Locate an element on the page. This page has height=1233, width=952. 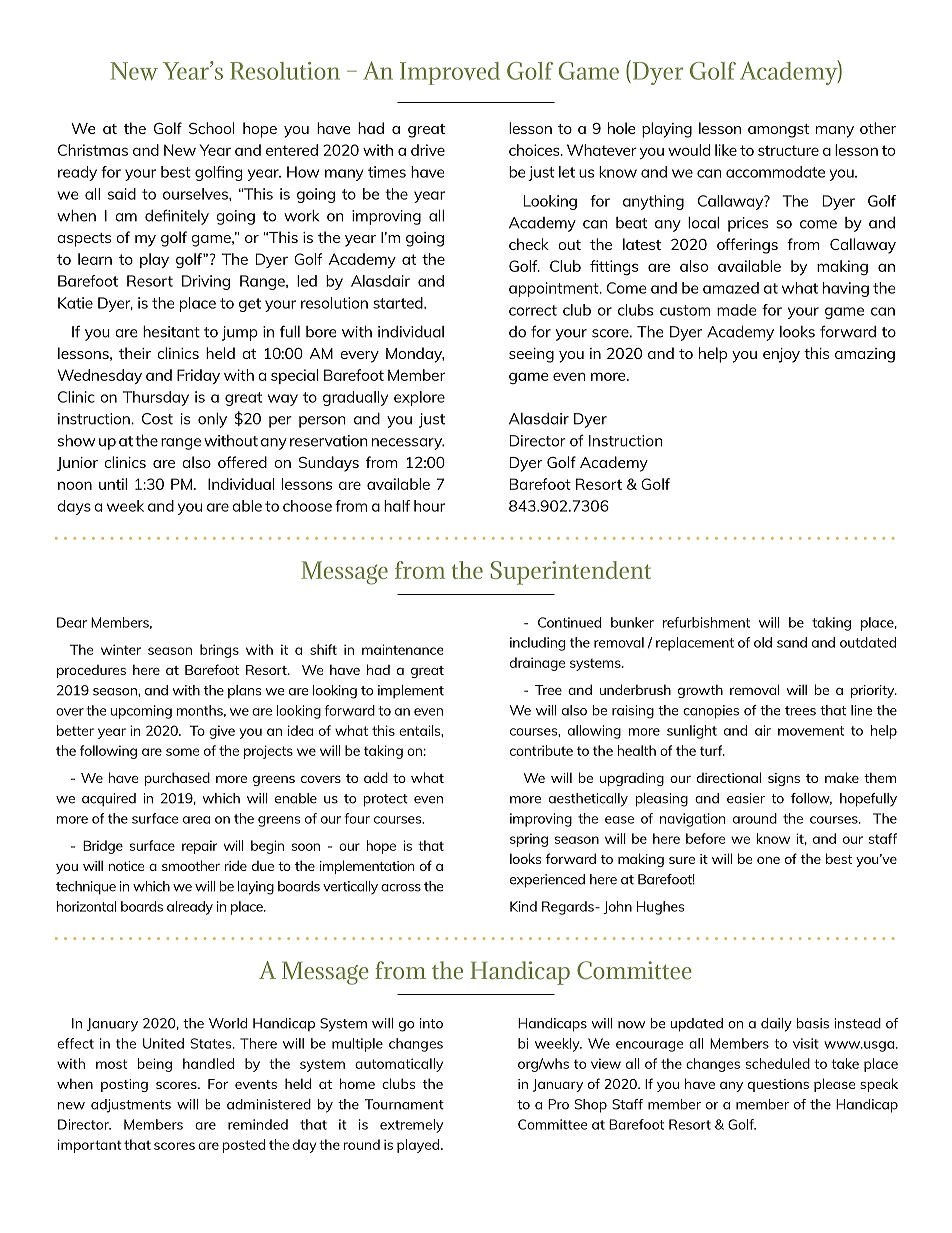
spring is located at coordinates (529, 840).
